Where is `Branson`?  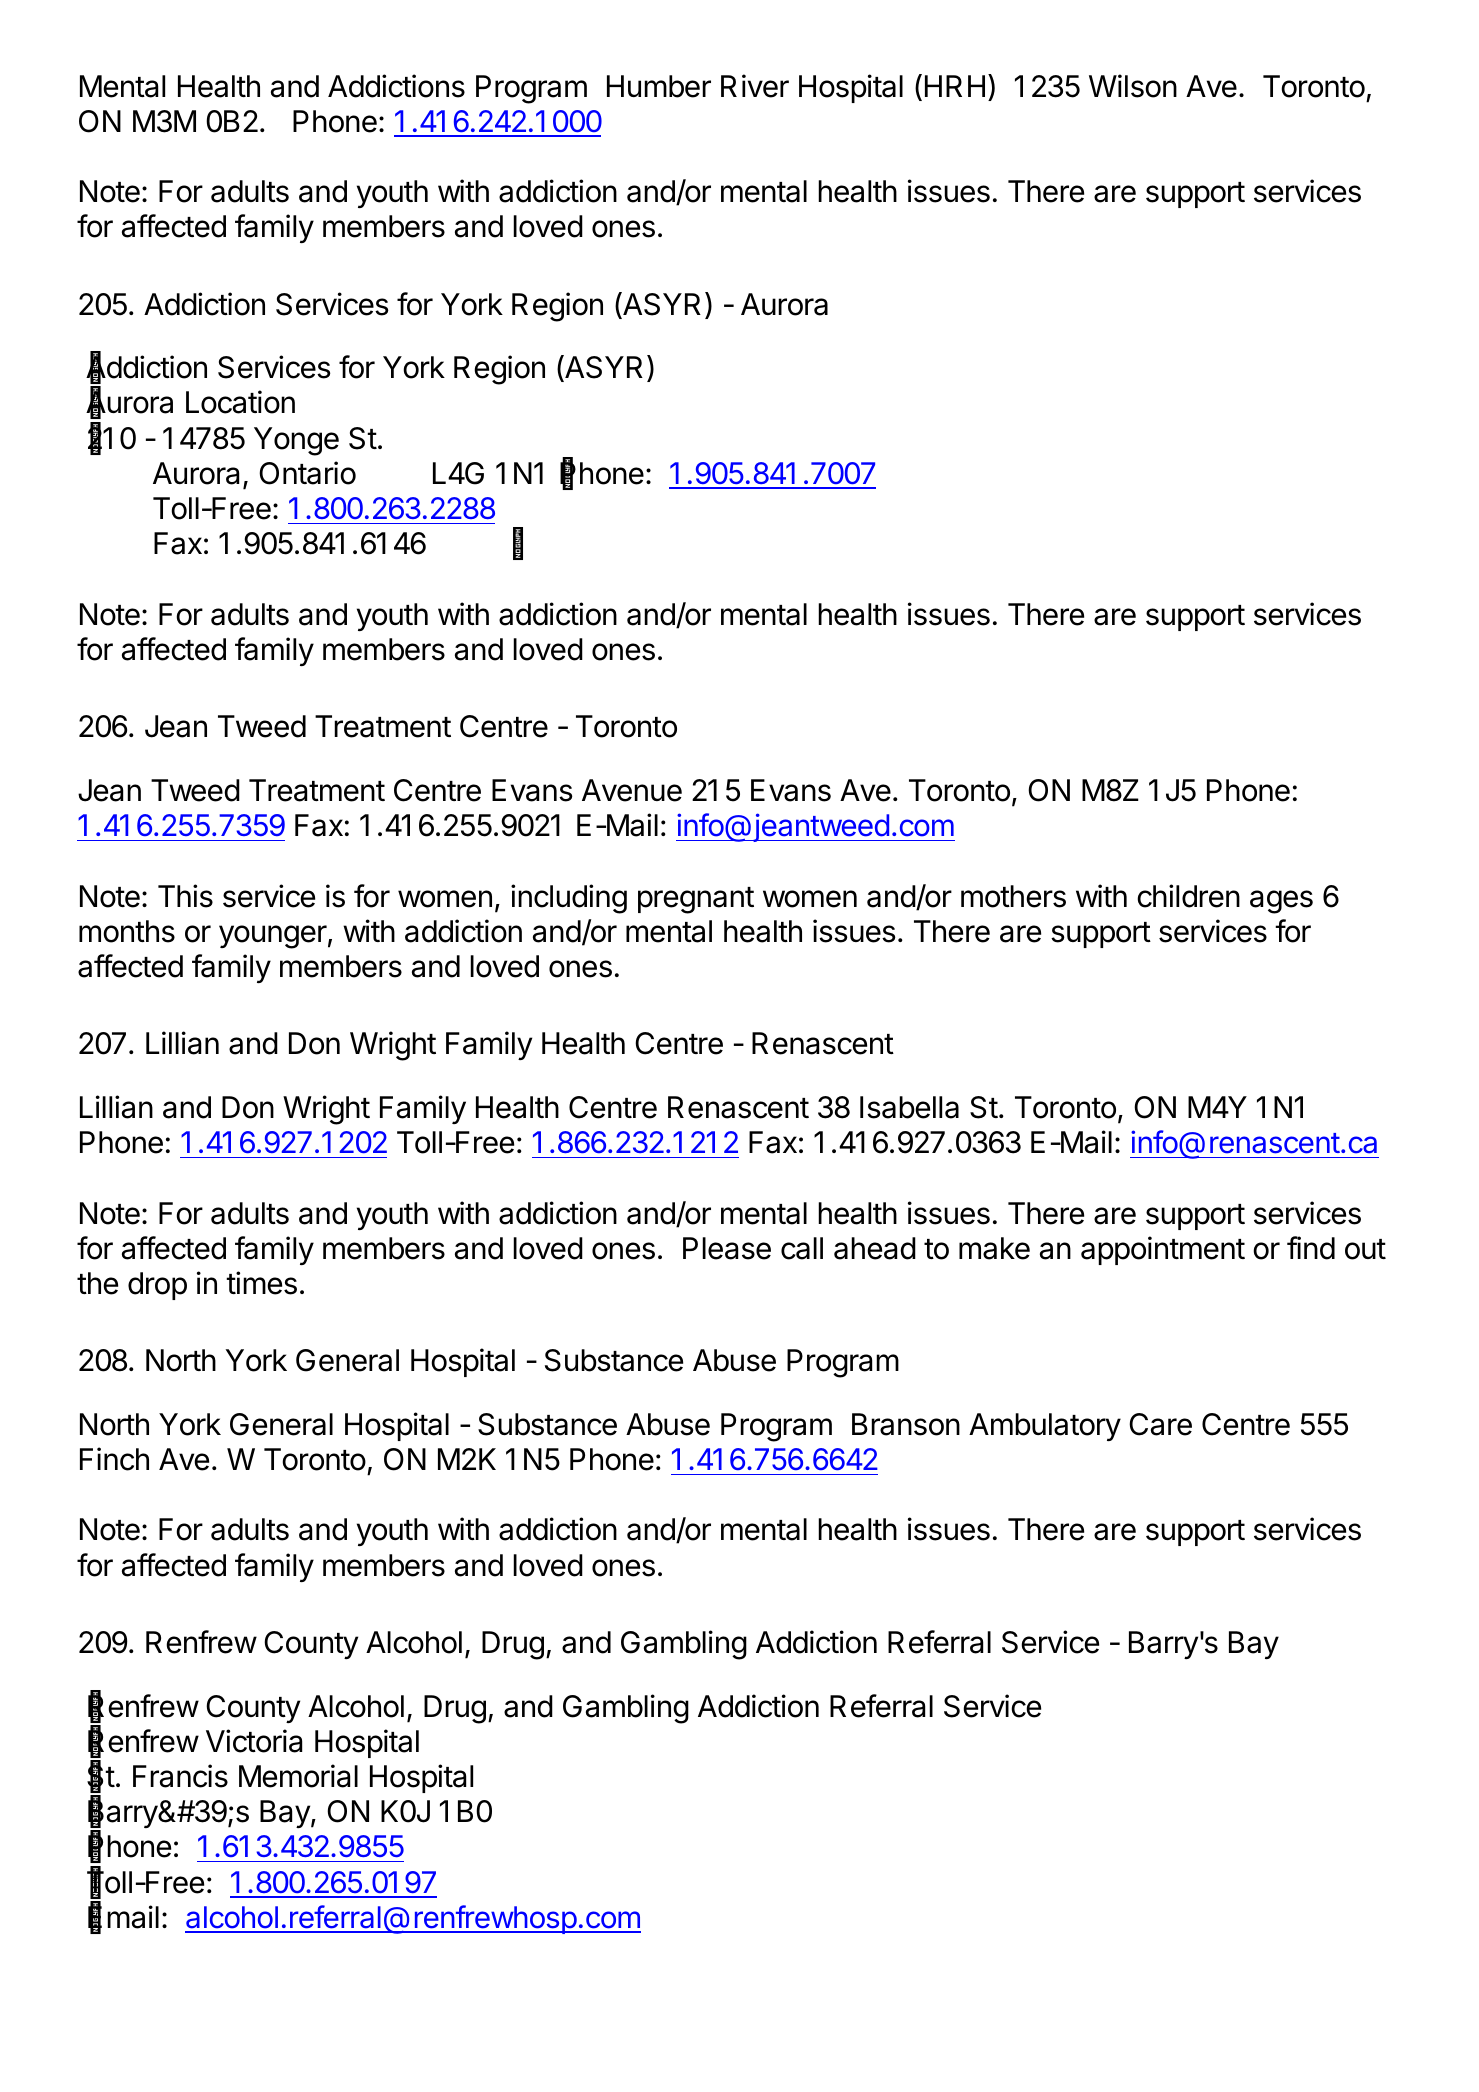
Branson is located at coordinates (906, 1424).
